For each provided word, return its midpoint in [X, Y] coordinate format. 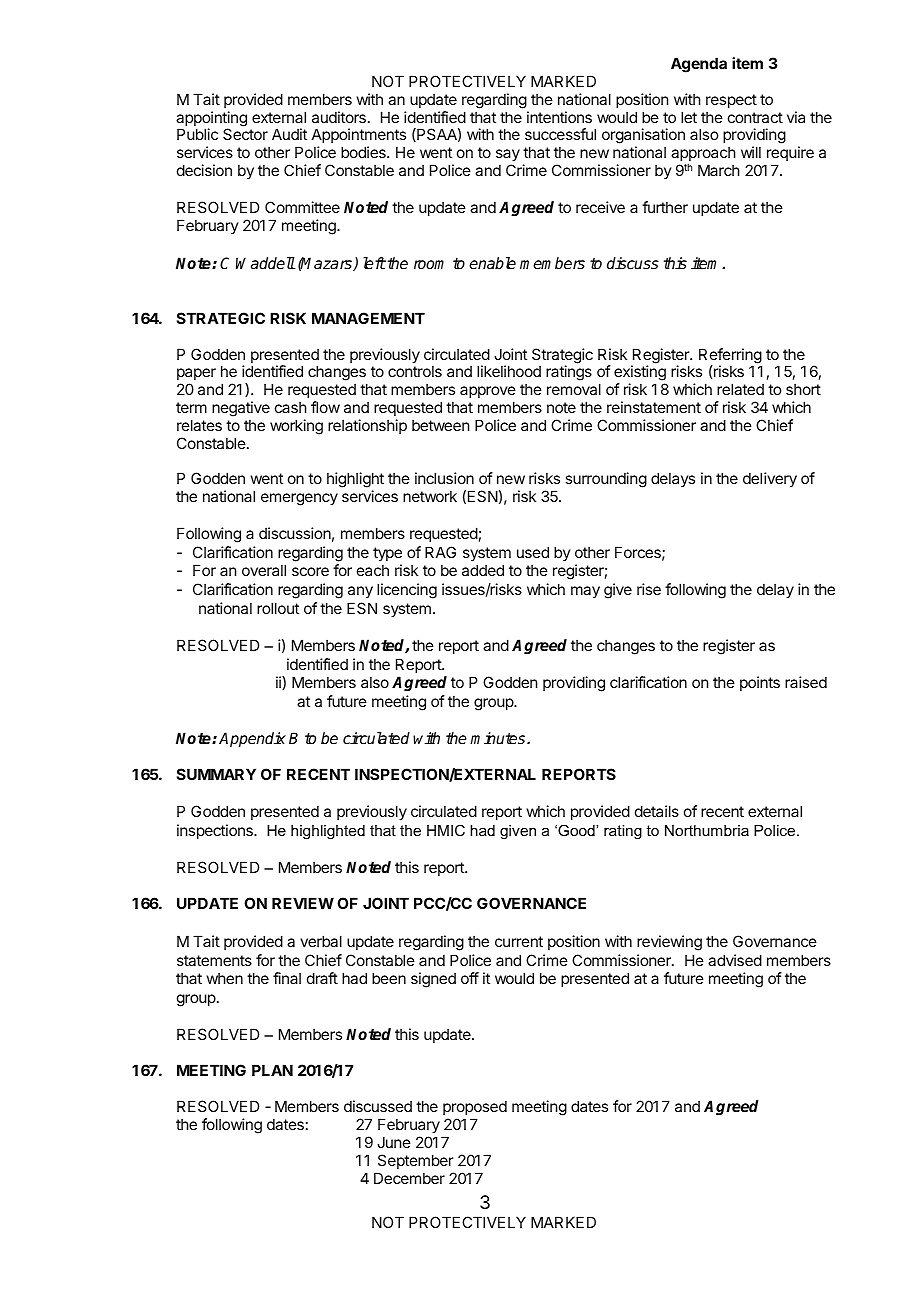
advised [735, 960]
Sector [245, 134]
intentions [559, 117]
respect [731, 101]
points [760, 683]
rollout [278, 608]
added [483, 570]
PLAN [272, 1070]
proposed [475, 1107]
